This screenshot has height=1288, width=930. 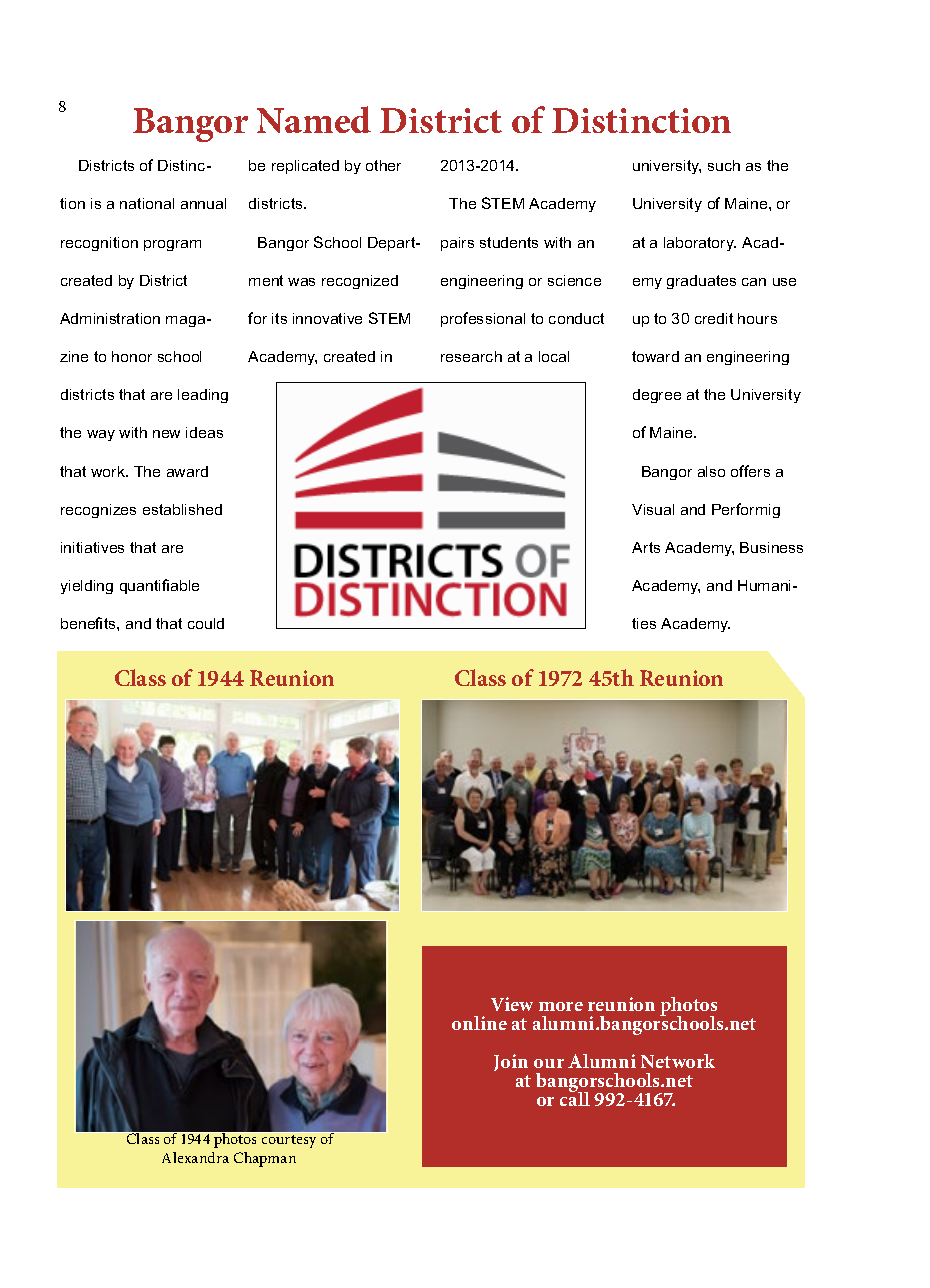 I want to click on other, so click(x=383, y=165).
